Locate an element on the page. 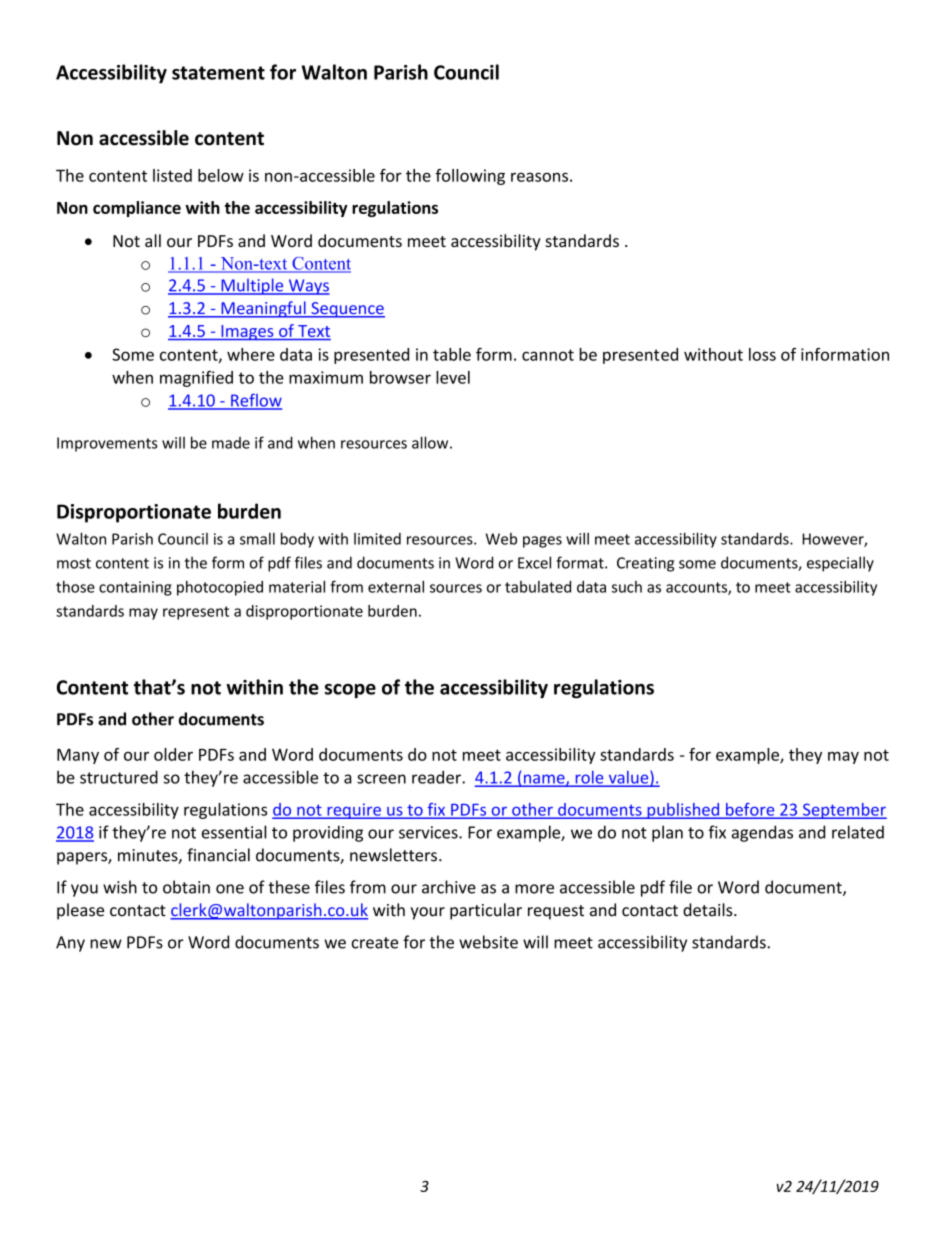 This image has width=952, height=1233. particular is located at coordinates (486, 911).
